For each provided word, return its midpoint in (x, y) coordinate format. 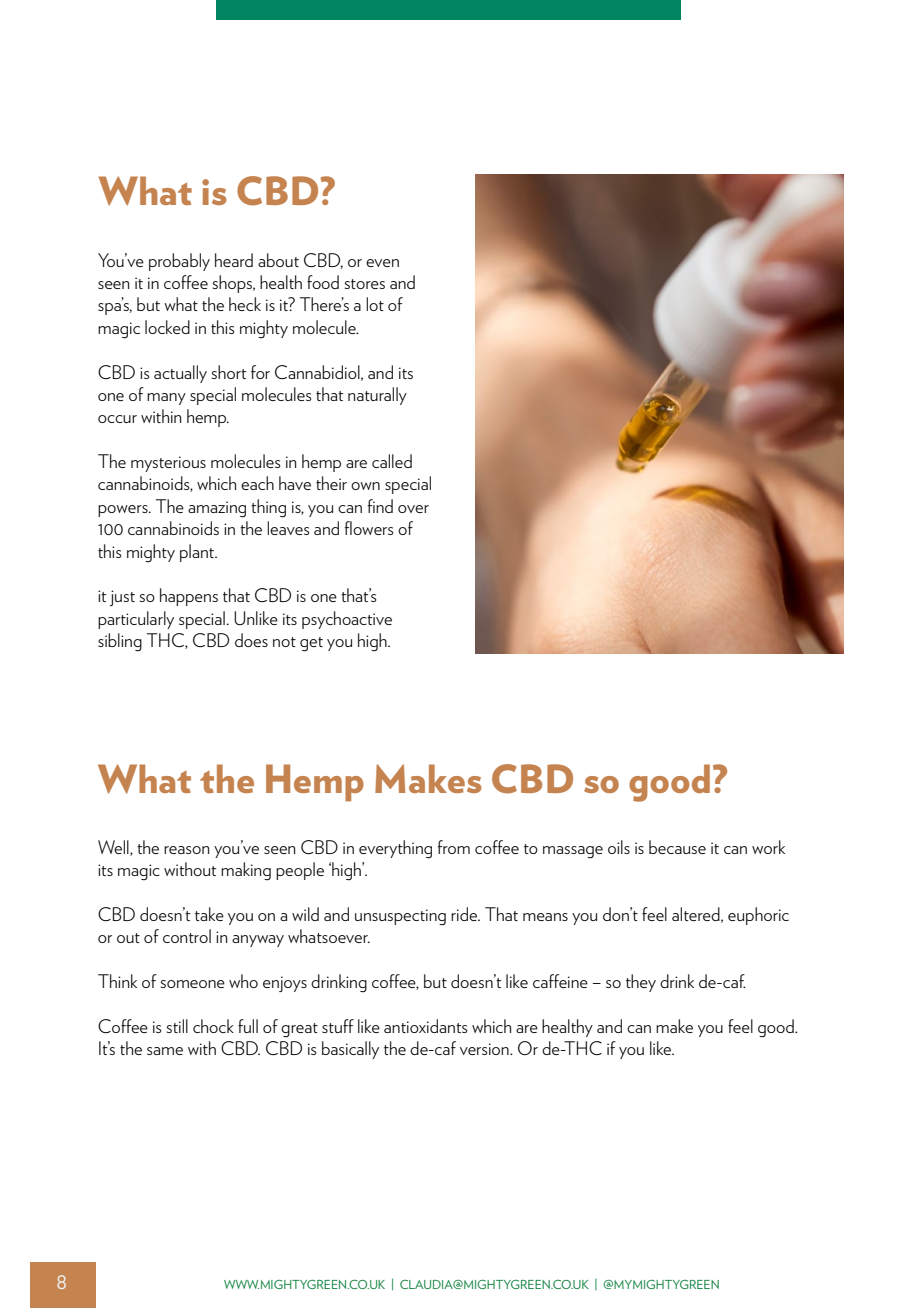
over (413, 509)
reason (186, 850)
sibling (120, 642)
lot (375, 304)
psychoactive (347, 620)
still (177, 1026)
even (382, 263)
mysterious (168, 464)
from (453, 847)
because (677, 847)
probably (179, 262)
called (392, 461)
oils (619, 847)
